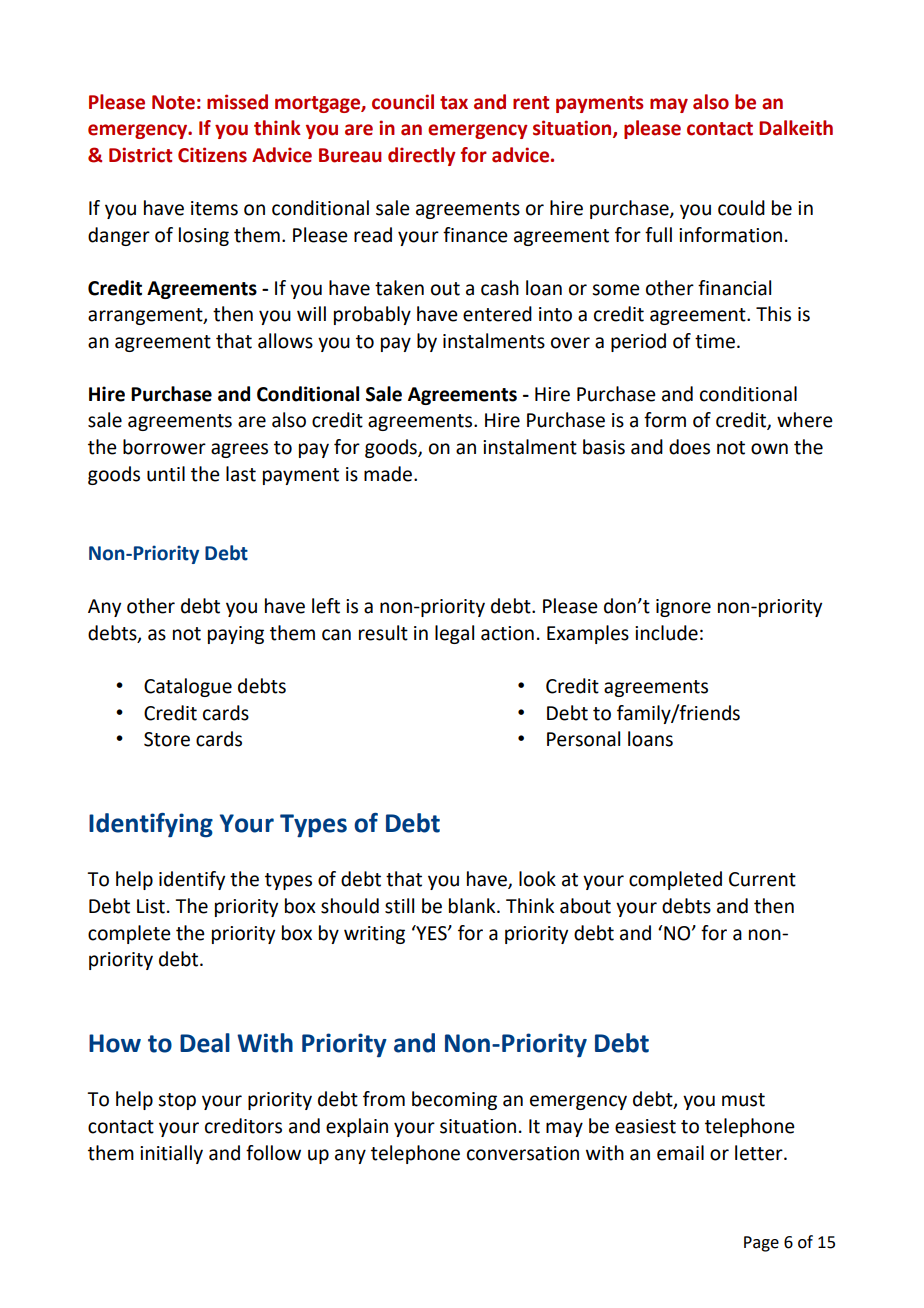 Image resolution: width=924 pixels, height=1308 pixels. I want to click on could, so click(741, 208).
